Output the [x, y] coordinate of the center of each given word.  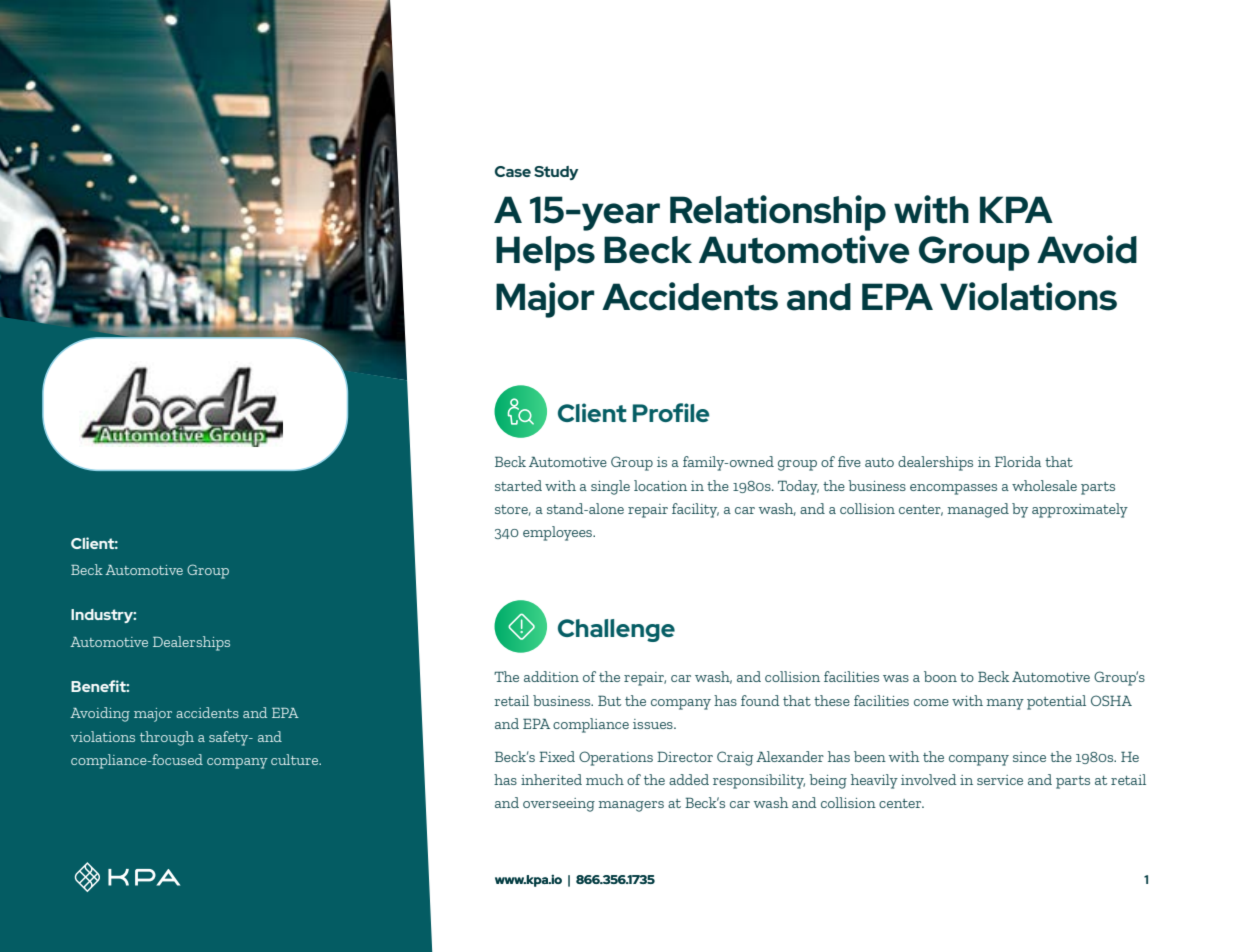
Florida [1018, 461]
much [605, 779]
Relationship [778, 213]
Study [556, 173]
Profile [671, 412]
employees [559, 533]
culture [296, 759]
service [1000, 780]
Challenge [616, 630]
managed [978, 510]
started [518, 485]
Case [513, 171]
